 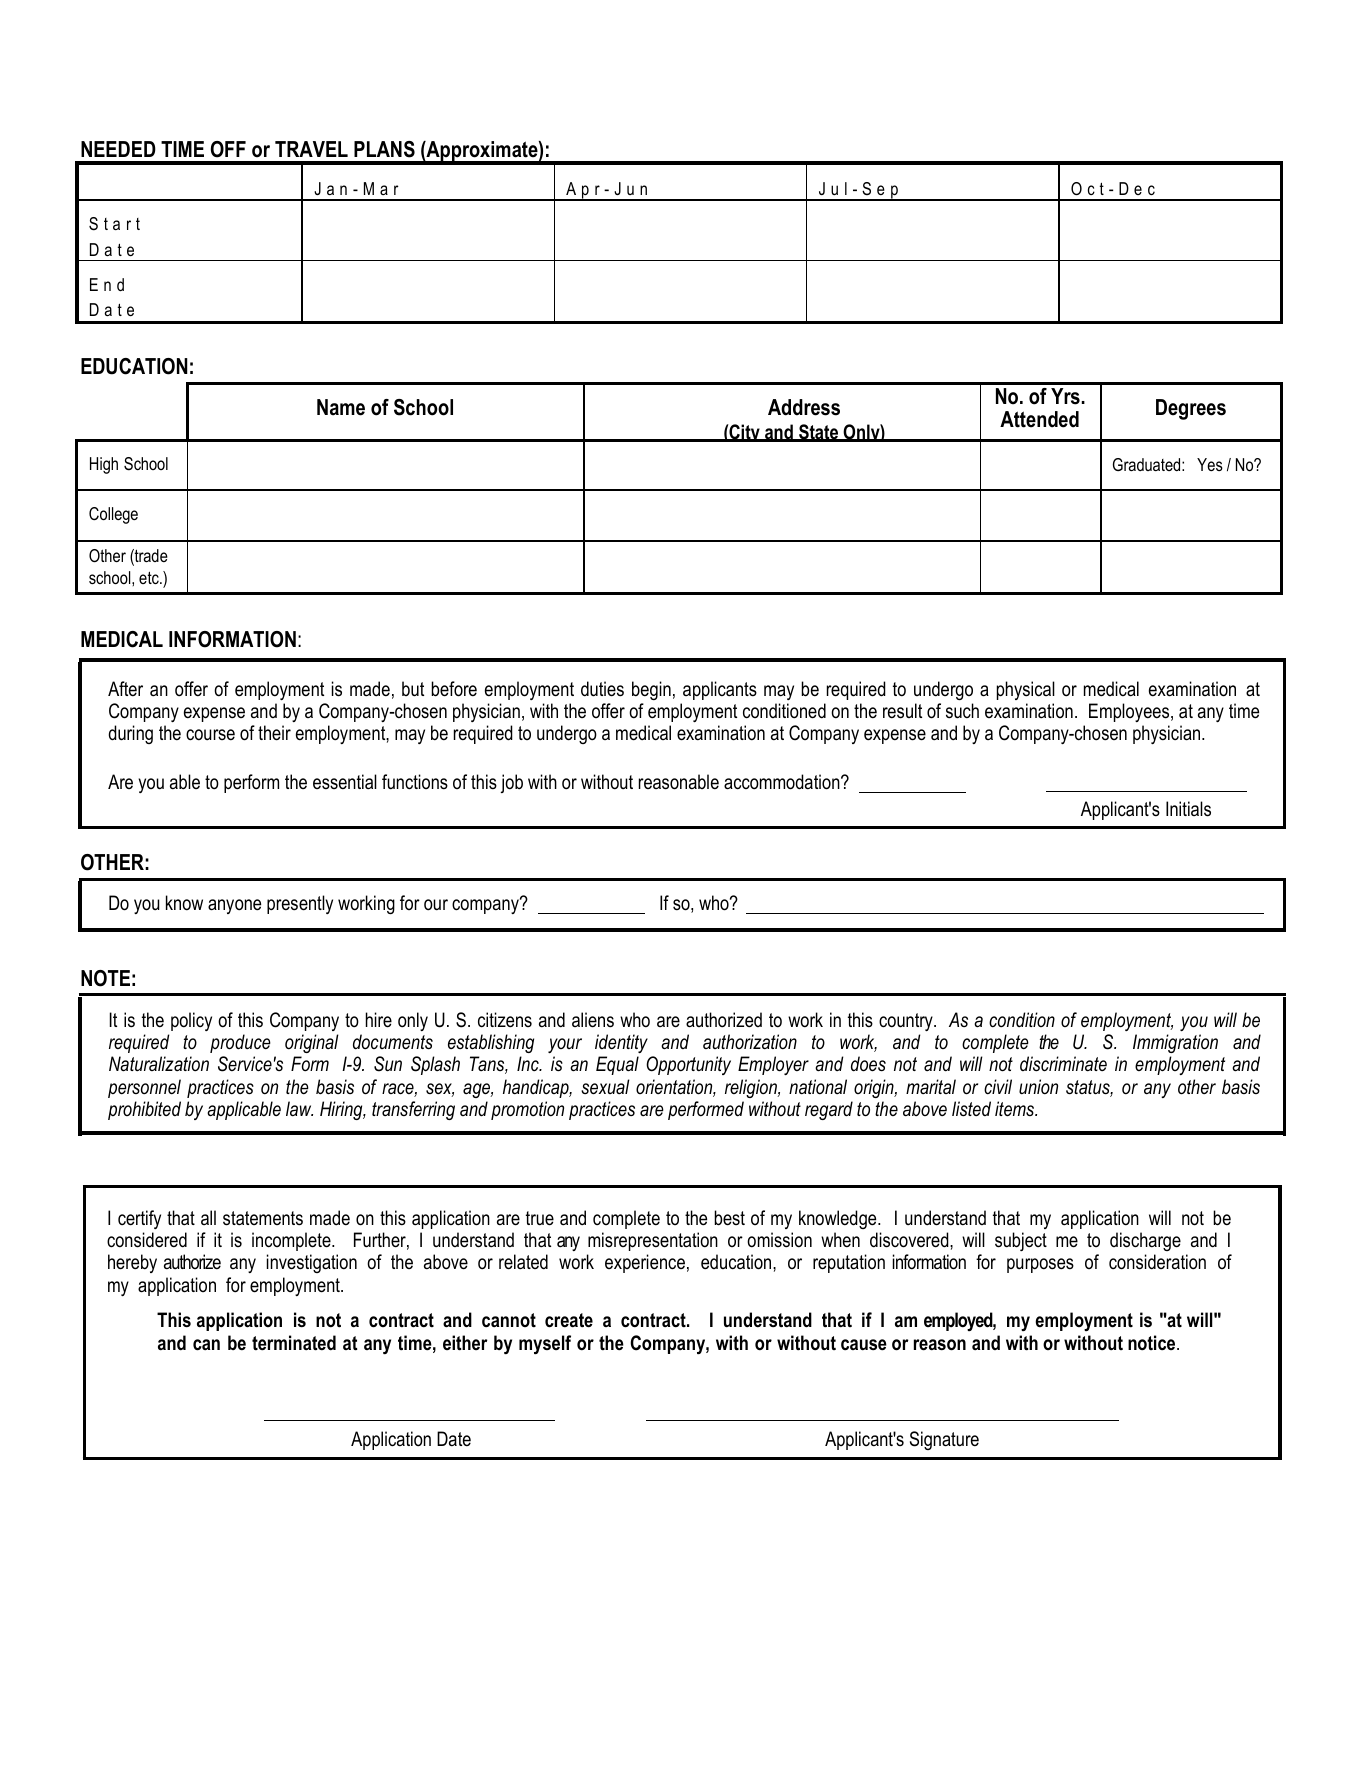 I want to click on PLANS, so click(x=384, y=149).
